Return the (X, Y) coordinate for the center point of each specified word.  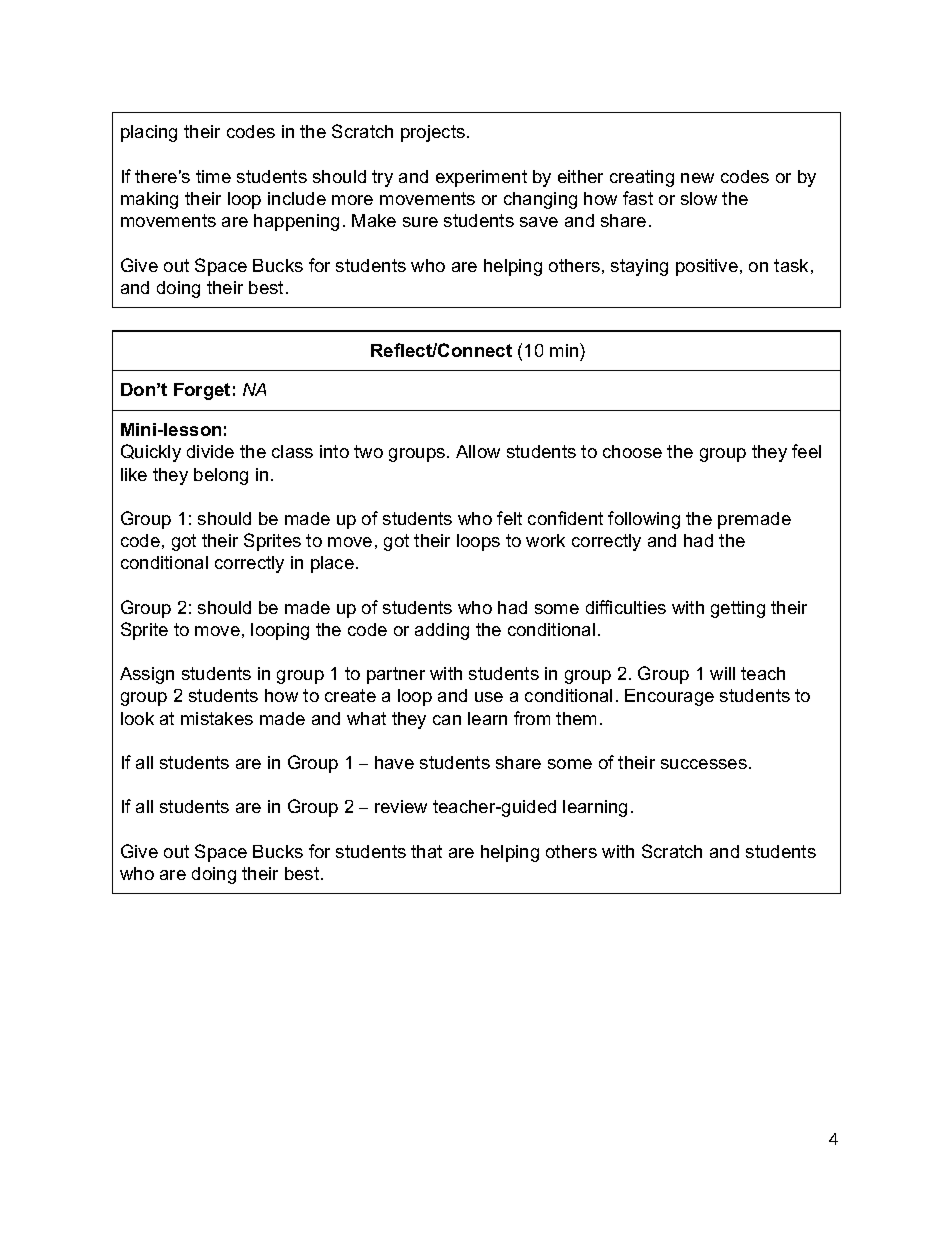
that (426, 851)
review (401, 806)
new (697, 178)
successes (704, 764)
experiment (481, 178)
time (213, 176)
